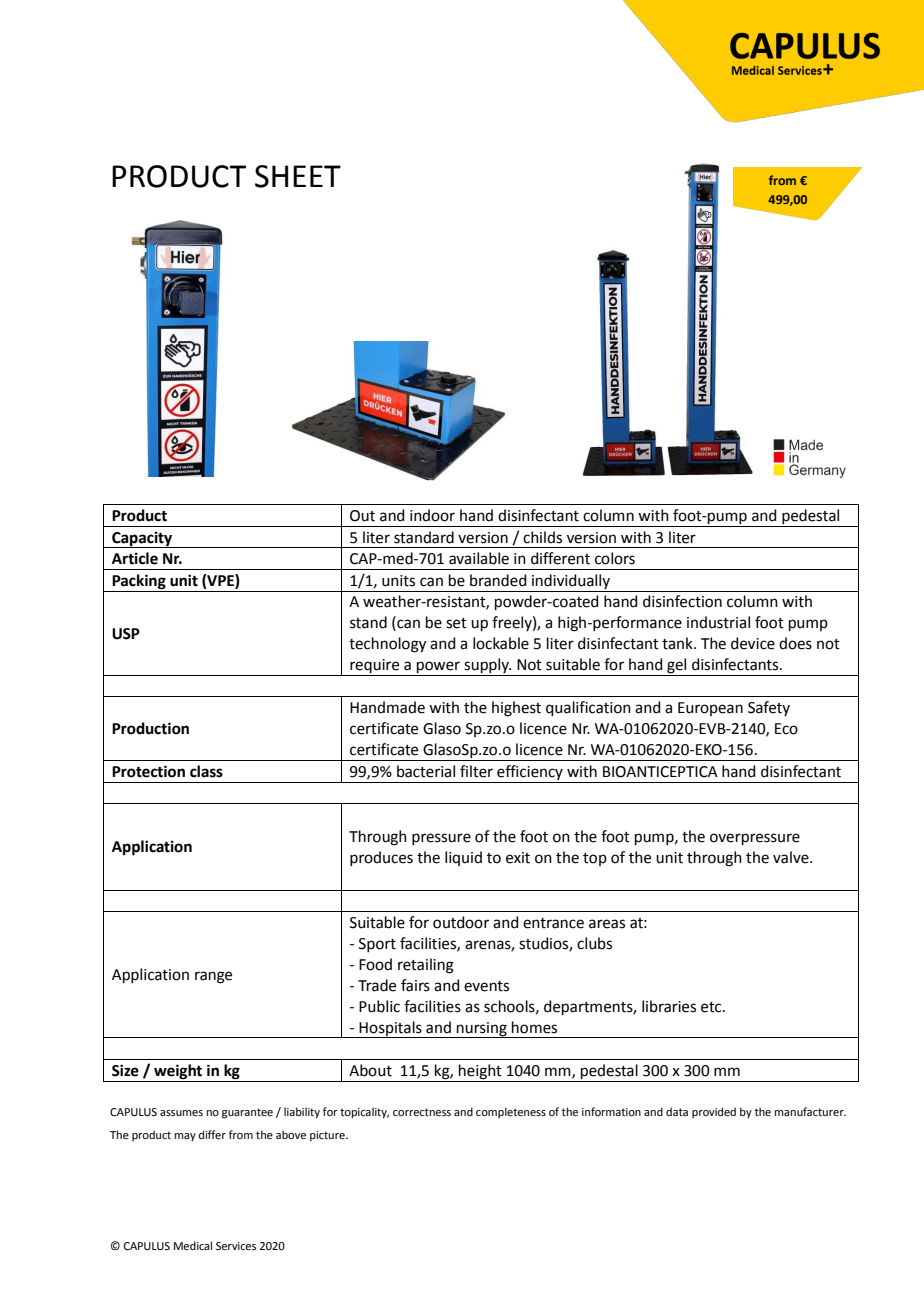  I want to click on Medical, so click(193, 1245).
